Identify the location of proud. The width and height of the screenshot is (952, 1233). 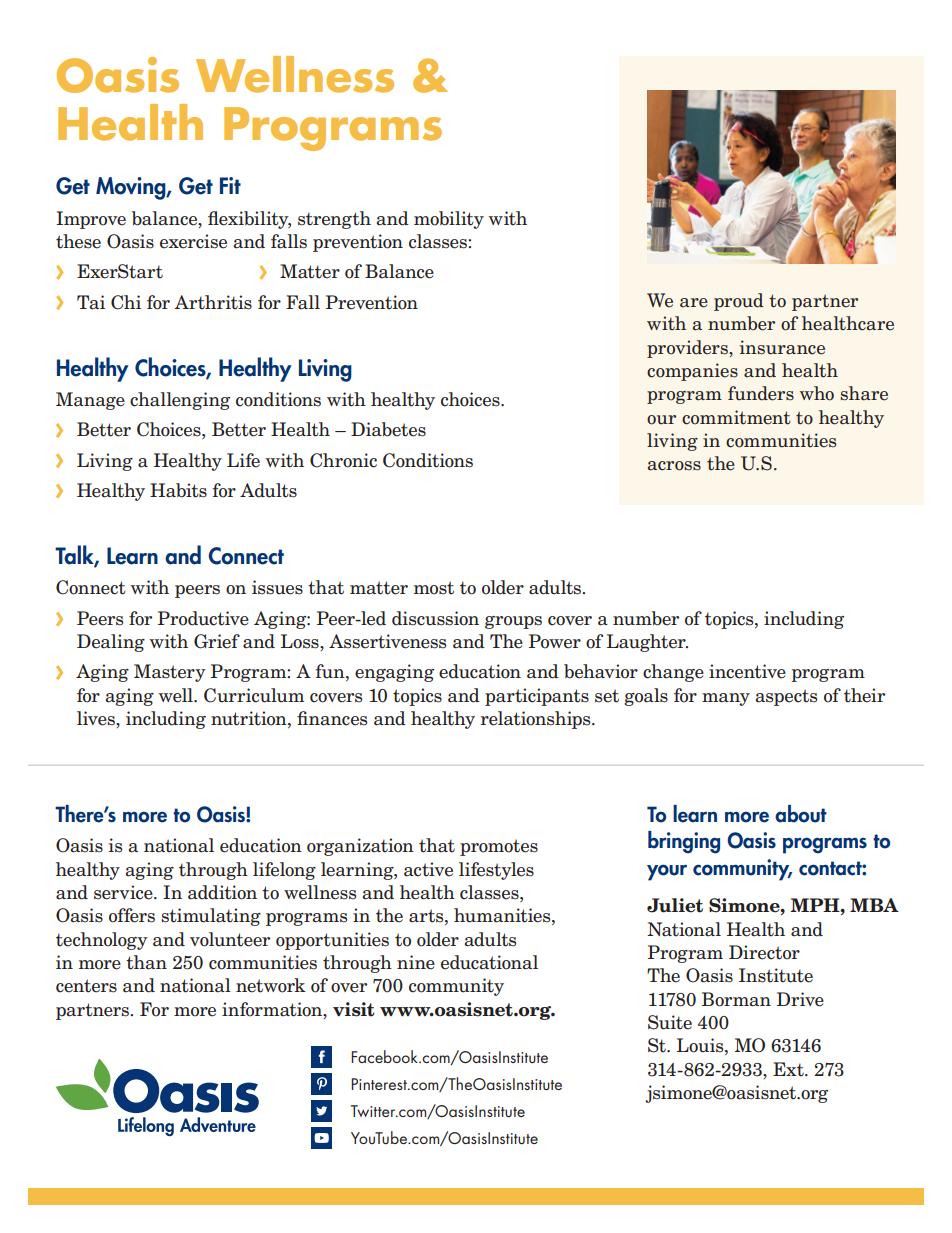
(739, 302).
